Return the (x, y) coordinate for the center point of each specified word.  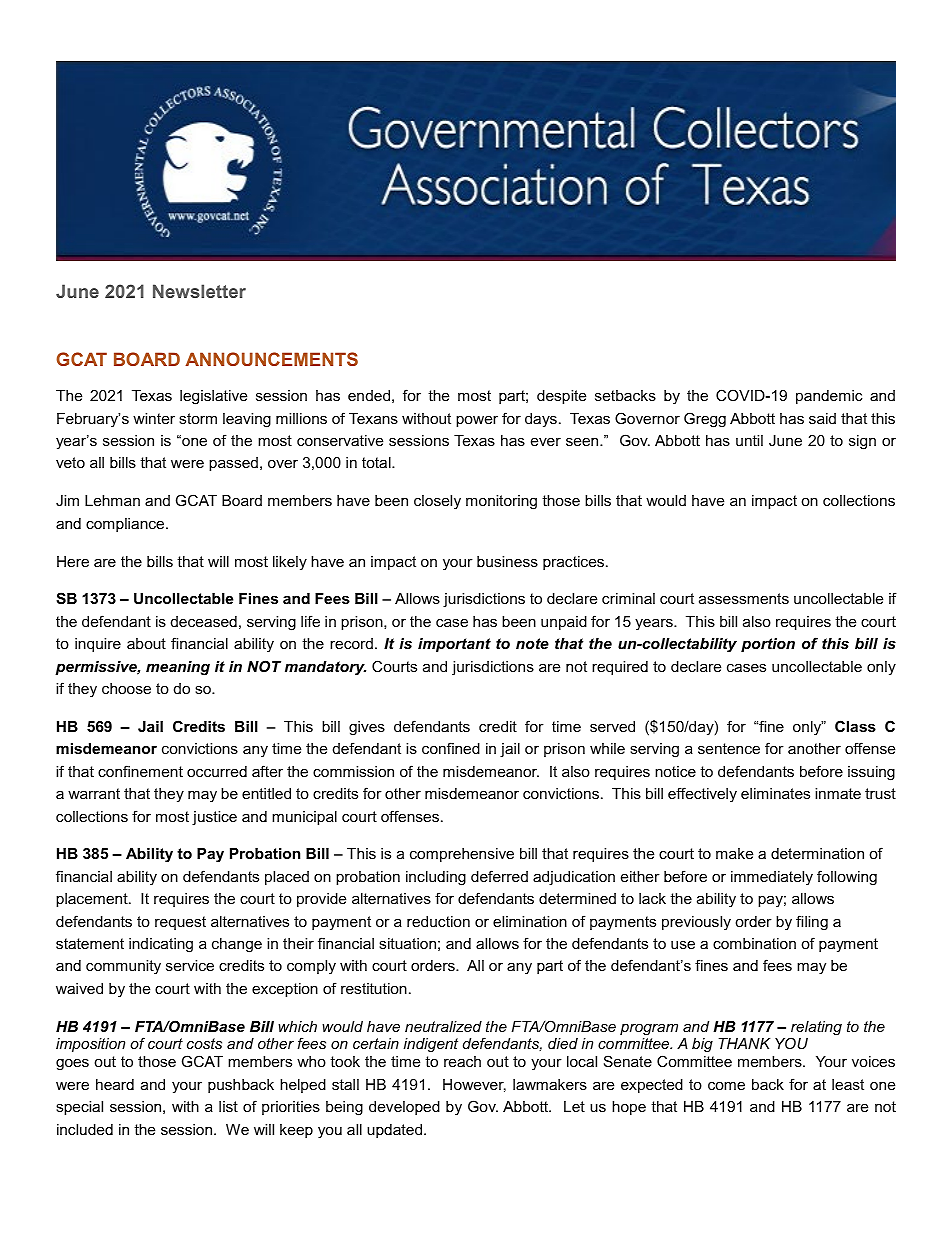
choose (126, 688)
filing (812, 923)
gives (367, 728)
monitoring (501, 502)
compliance (126, 525)
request (180, 923)
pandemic (829, 397)
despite (561, 397)
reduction (438, 921)
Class (855, 726)
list (228, 1106)
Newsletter (199, 291)
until (749, 440)
